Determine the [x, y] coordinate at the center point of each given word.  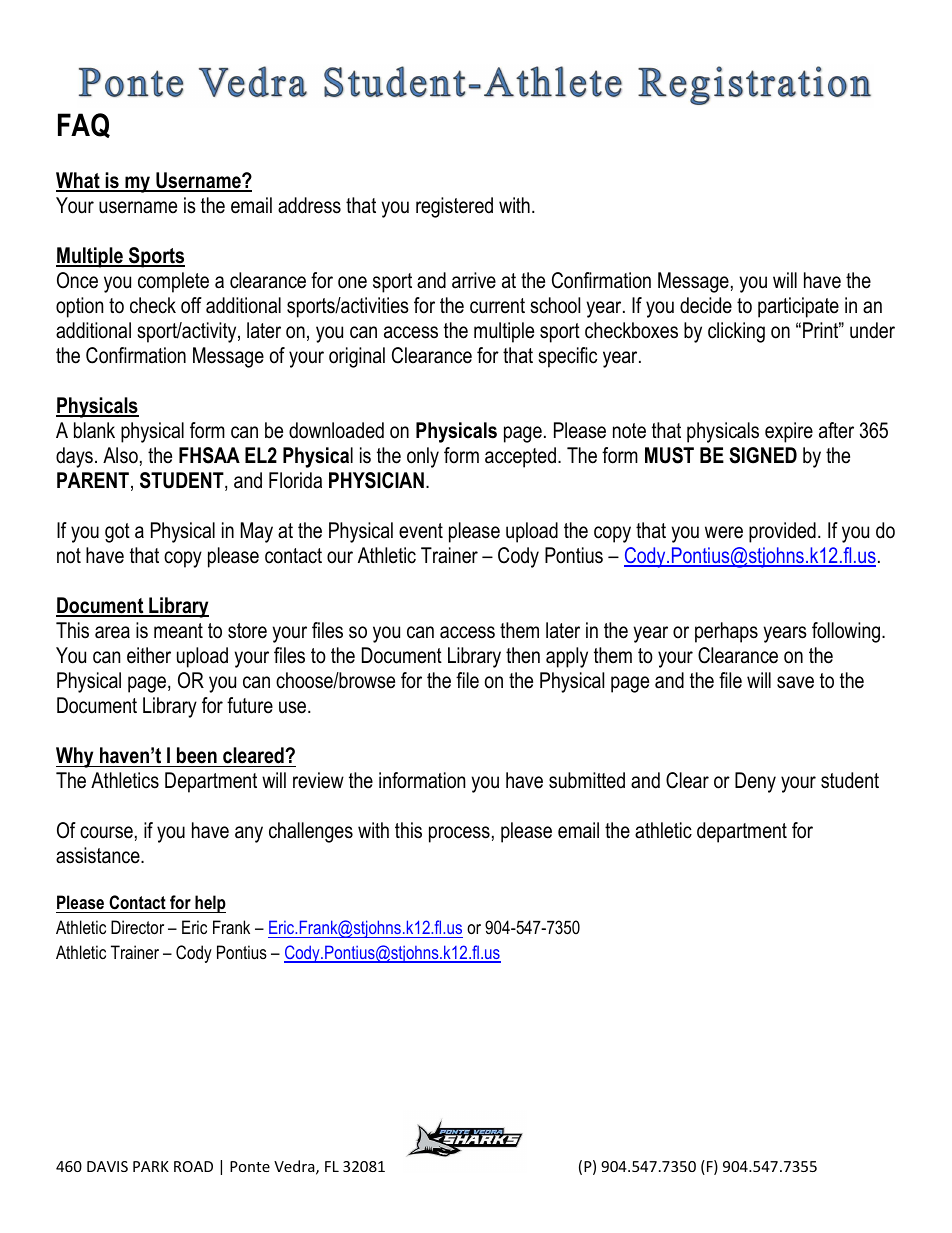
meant [178, 631]
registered [454, 207]
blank [94, 430]
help [209, 904]
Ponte [250, 1166]
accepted [520, 457]
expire [789, 432]
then [523, 655]
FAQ [84, 125]
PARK [151, 1166]
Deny [755, 782]
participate [798, 307]
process [459, 834]
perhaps [726, 632]
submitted [587, 780]
